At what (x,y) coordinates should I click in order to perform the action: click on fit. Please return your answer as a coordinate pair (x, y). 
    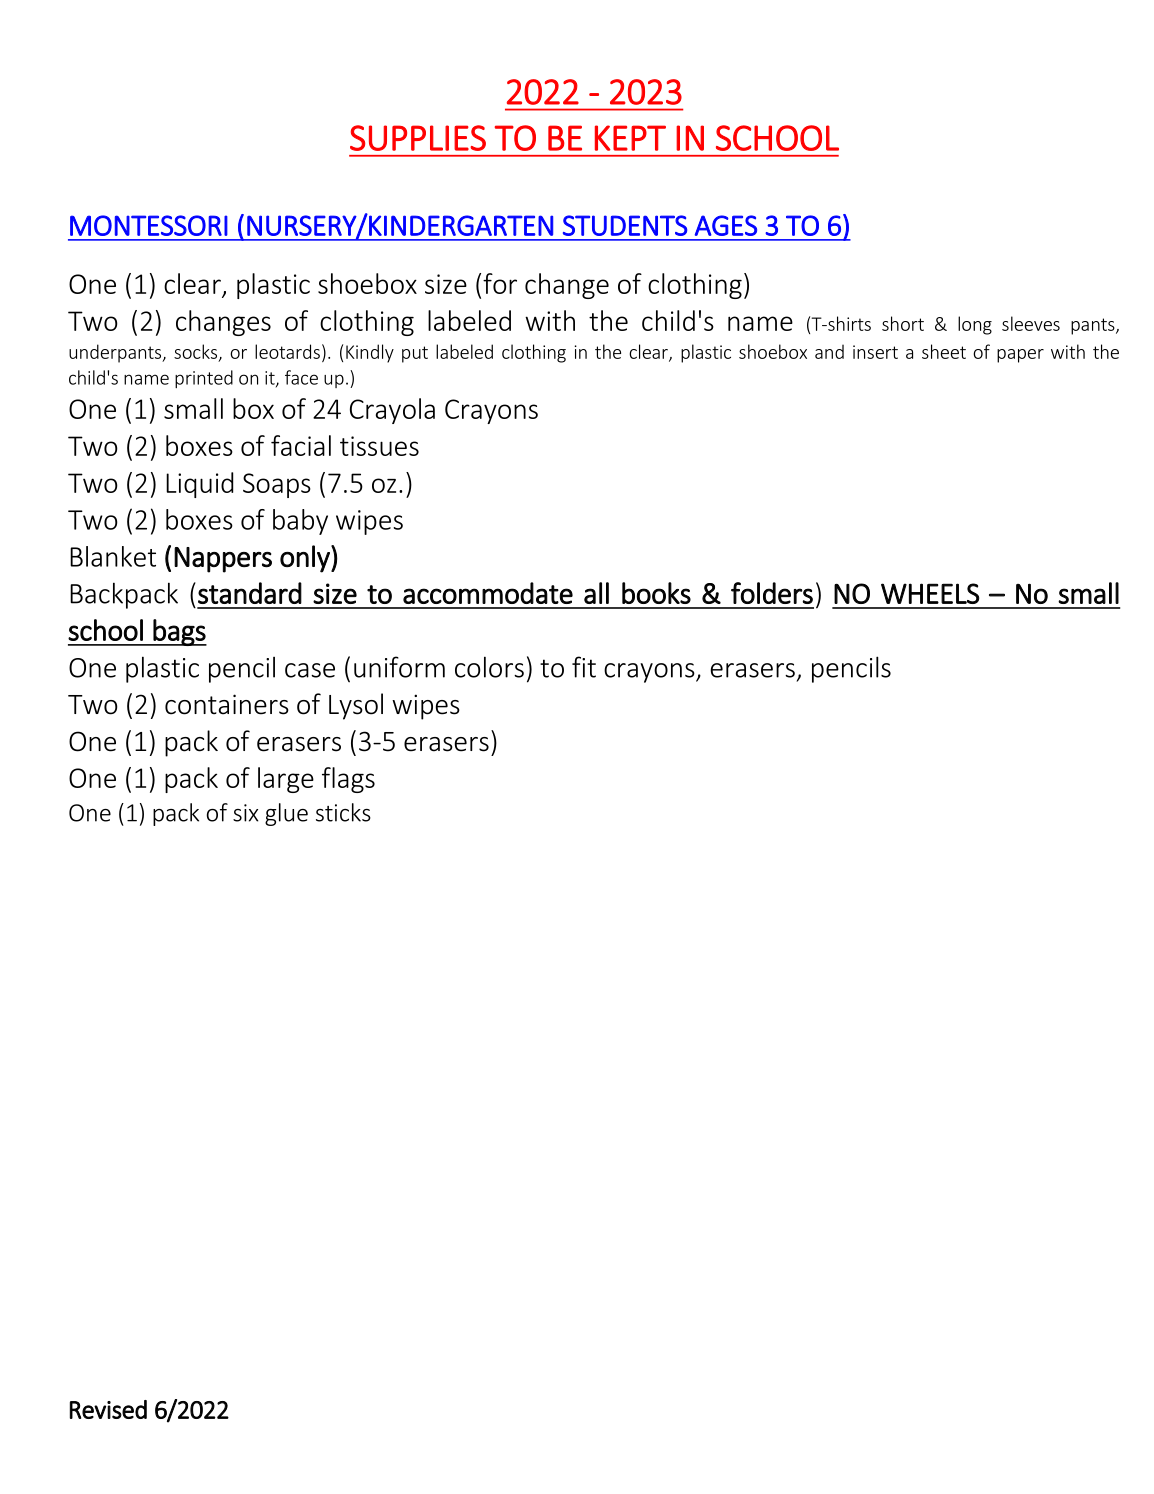
    Looking at the image, I should click on (584, 667).
